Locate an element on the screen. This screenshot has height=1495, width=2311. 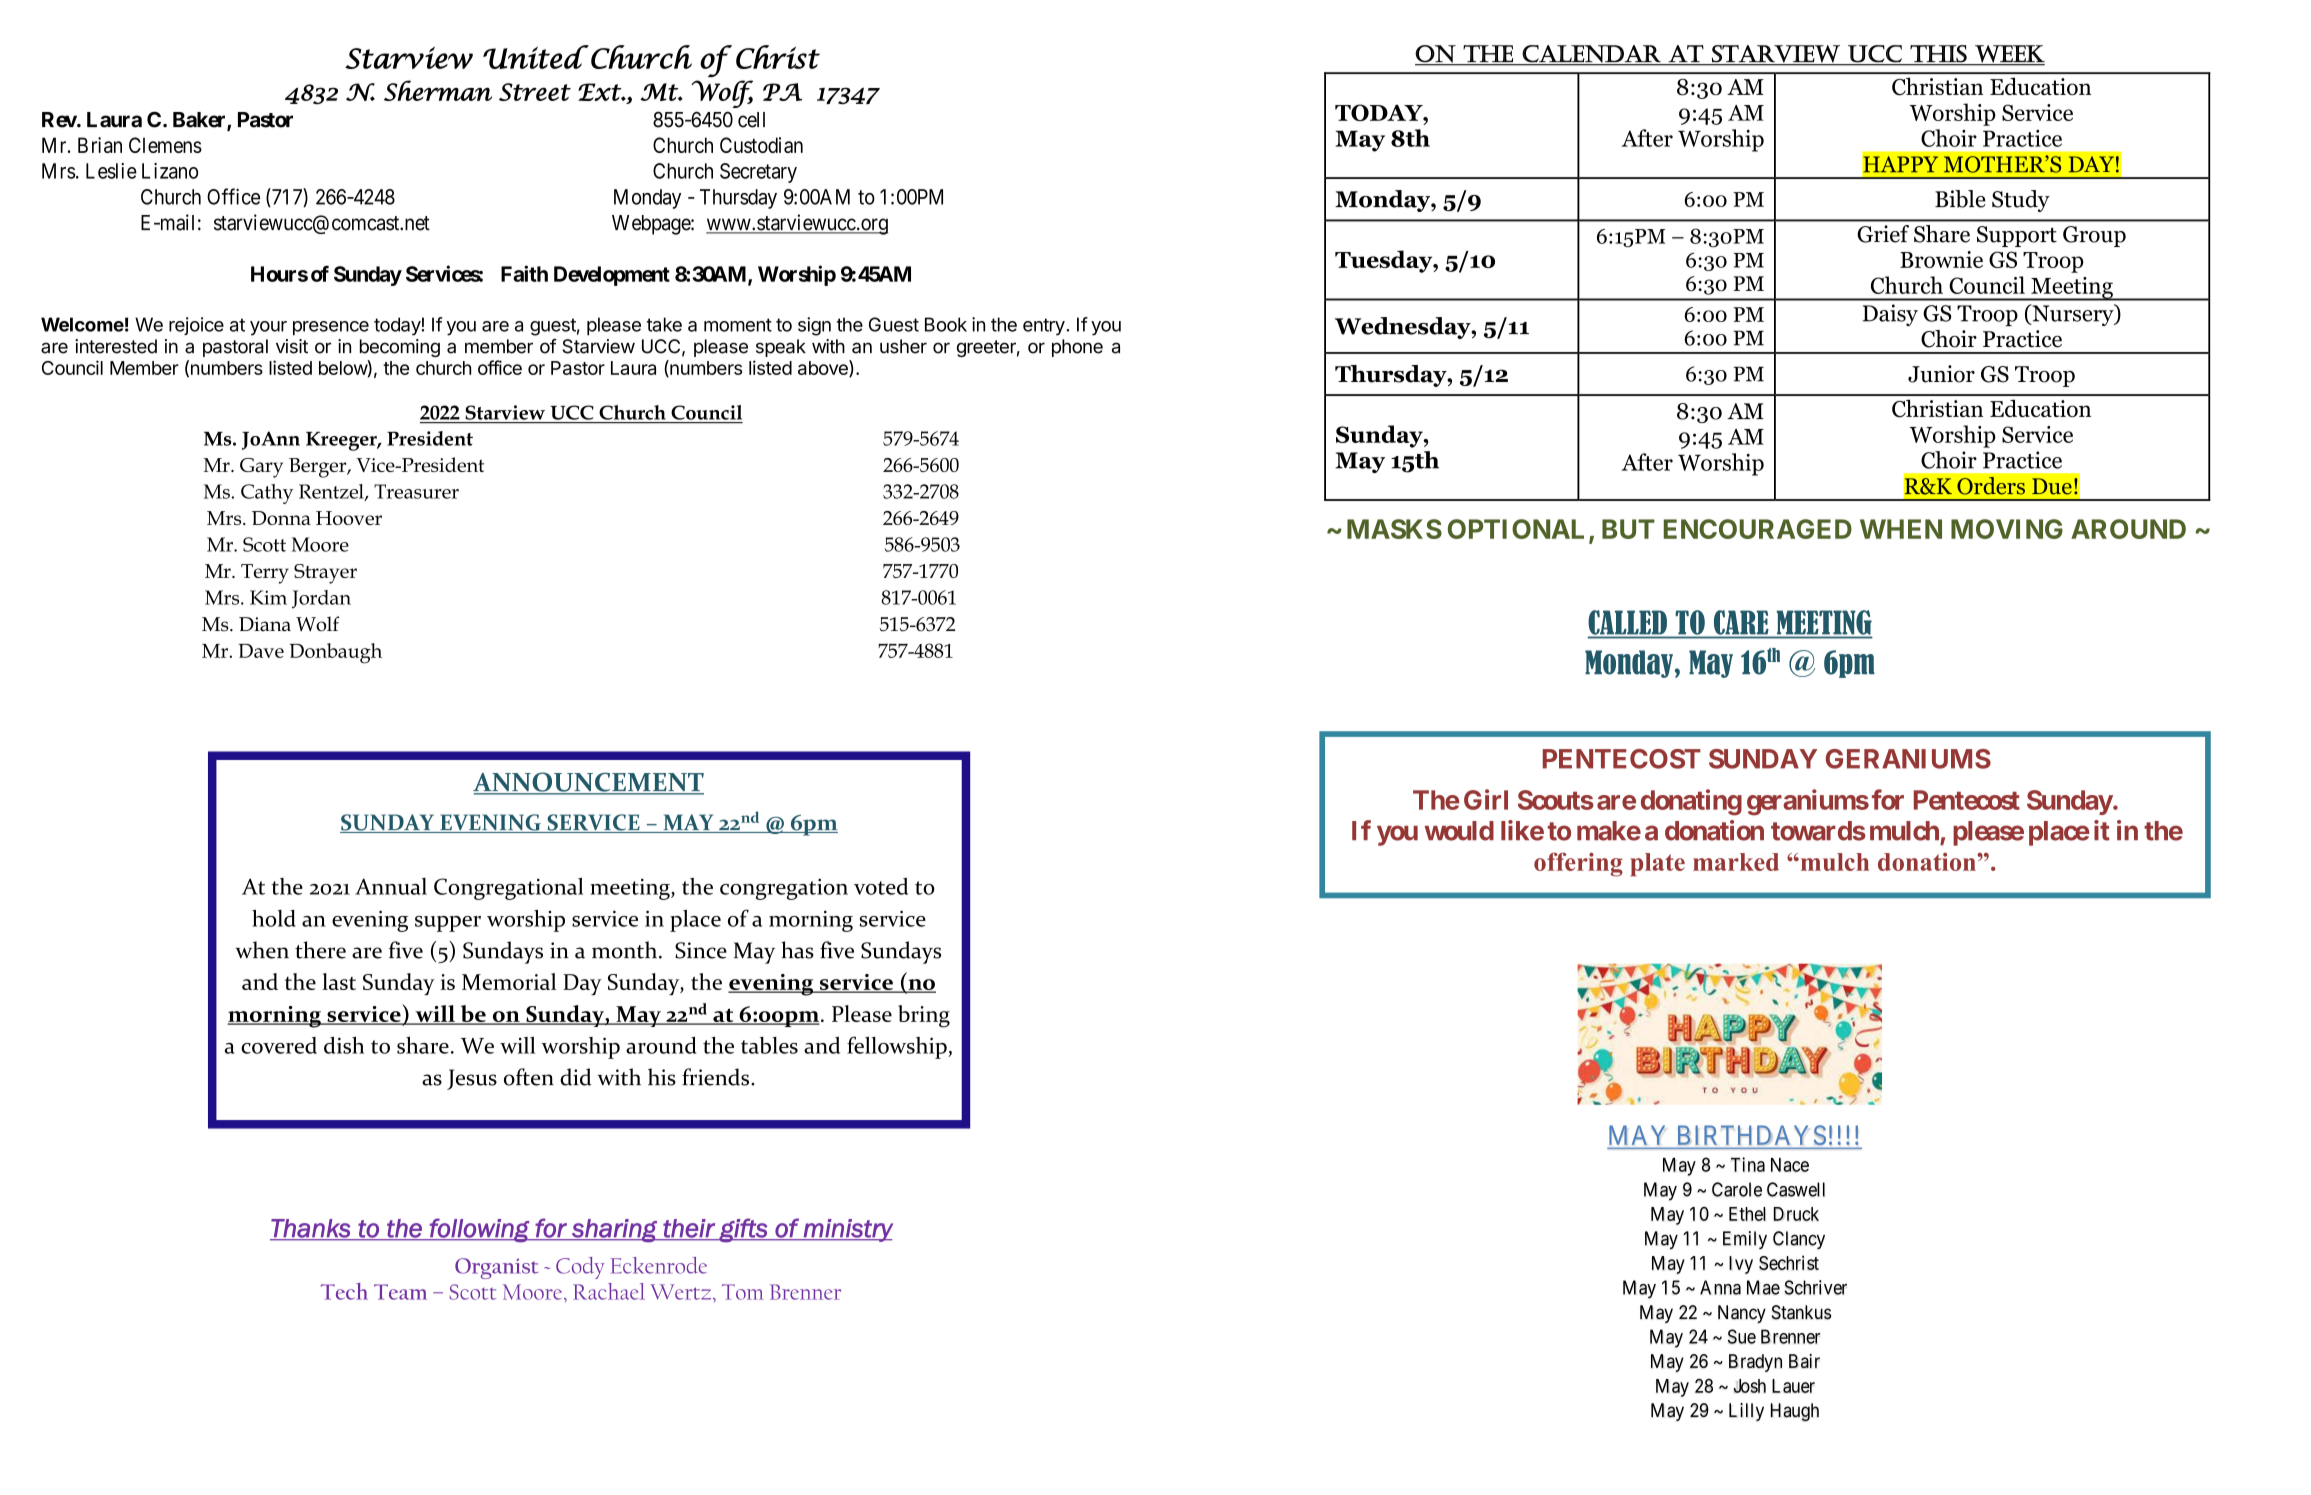
cell is located at coordinates (751, 120).
